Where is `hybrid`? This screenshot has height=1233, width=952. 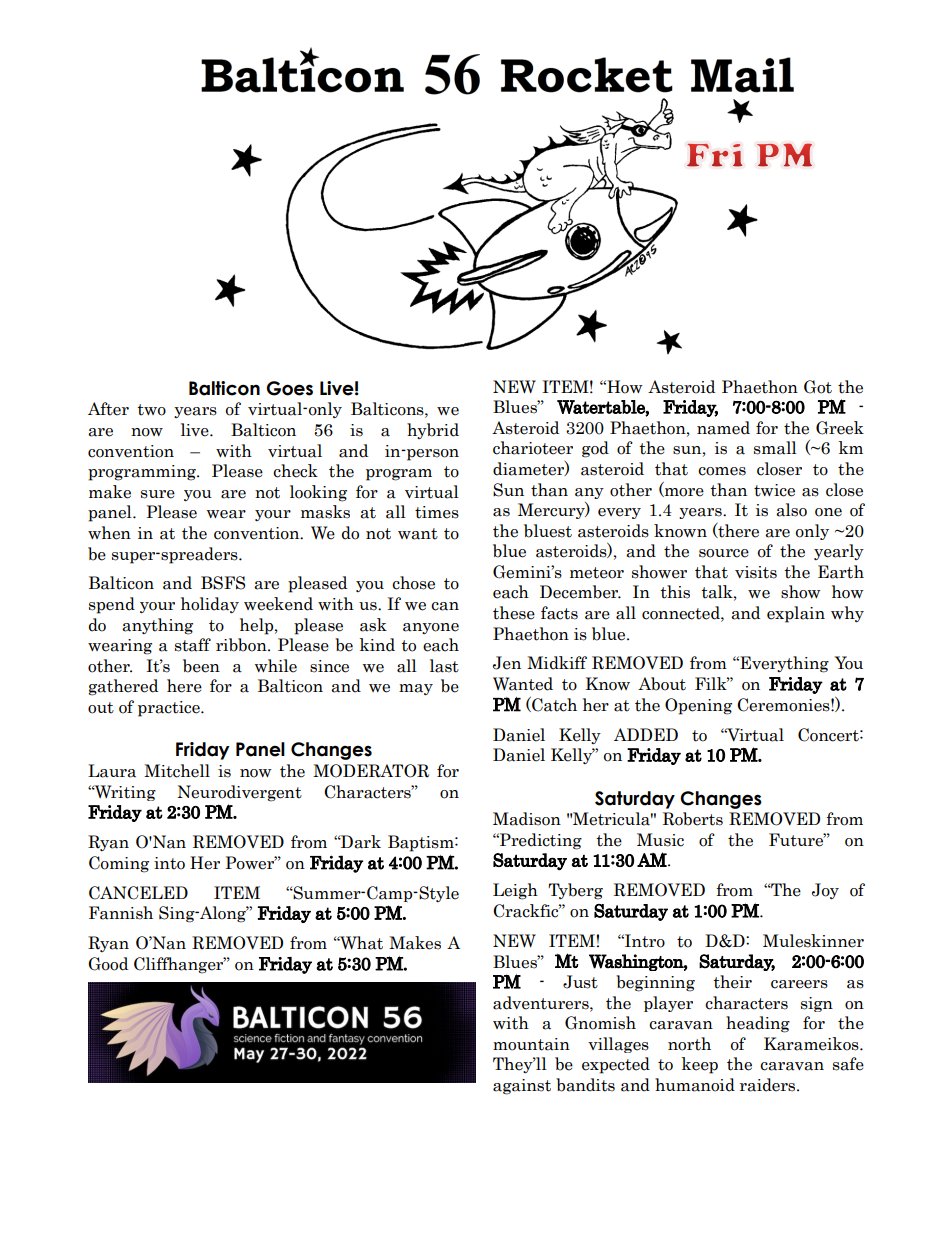
hybrid is located at coordinates (433, 431).
